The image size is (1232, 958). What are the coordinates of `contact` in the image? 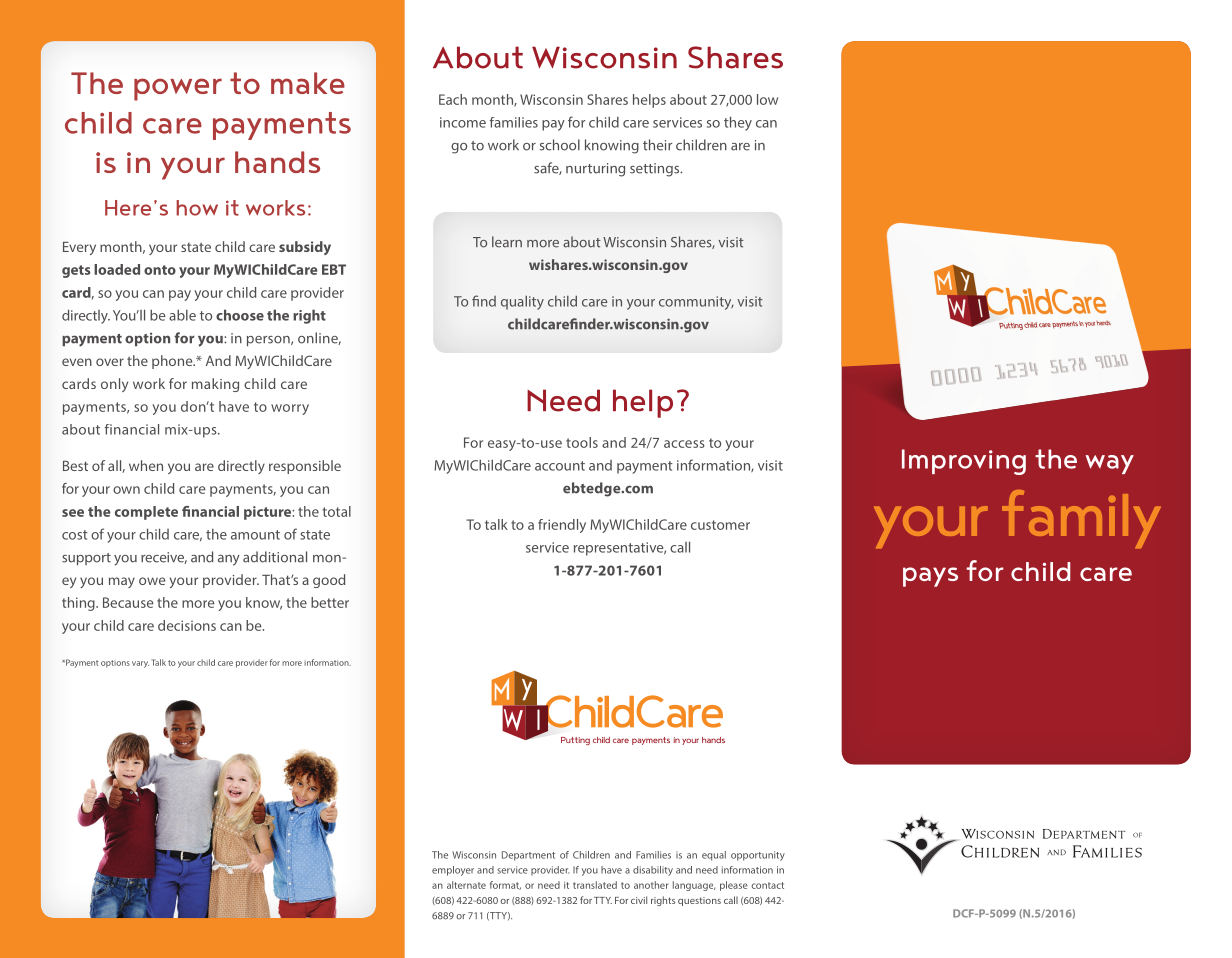 It's located at (767, 885).
